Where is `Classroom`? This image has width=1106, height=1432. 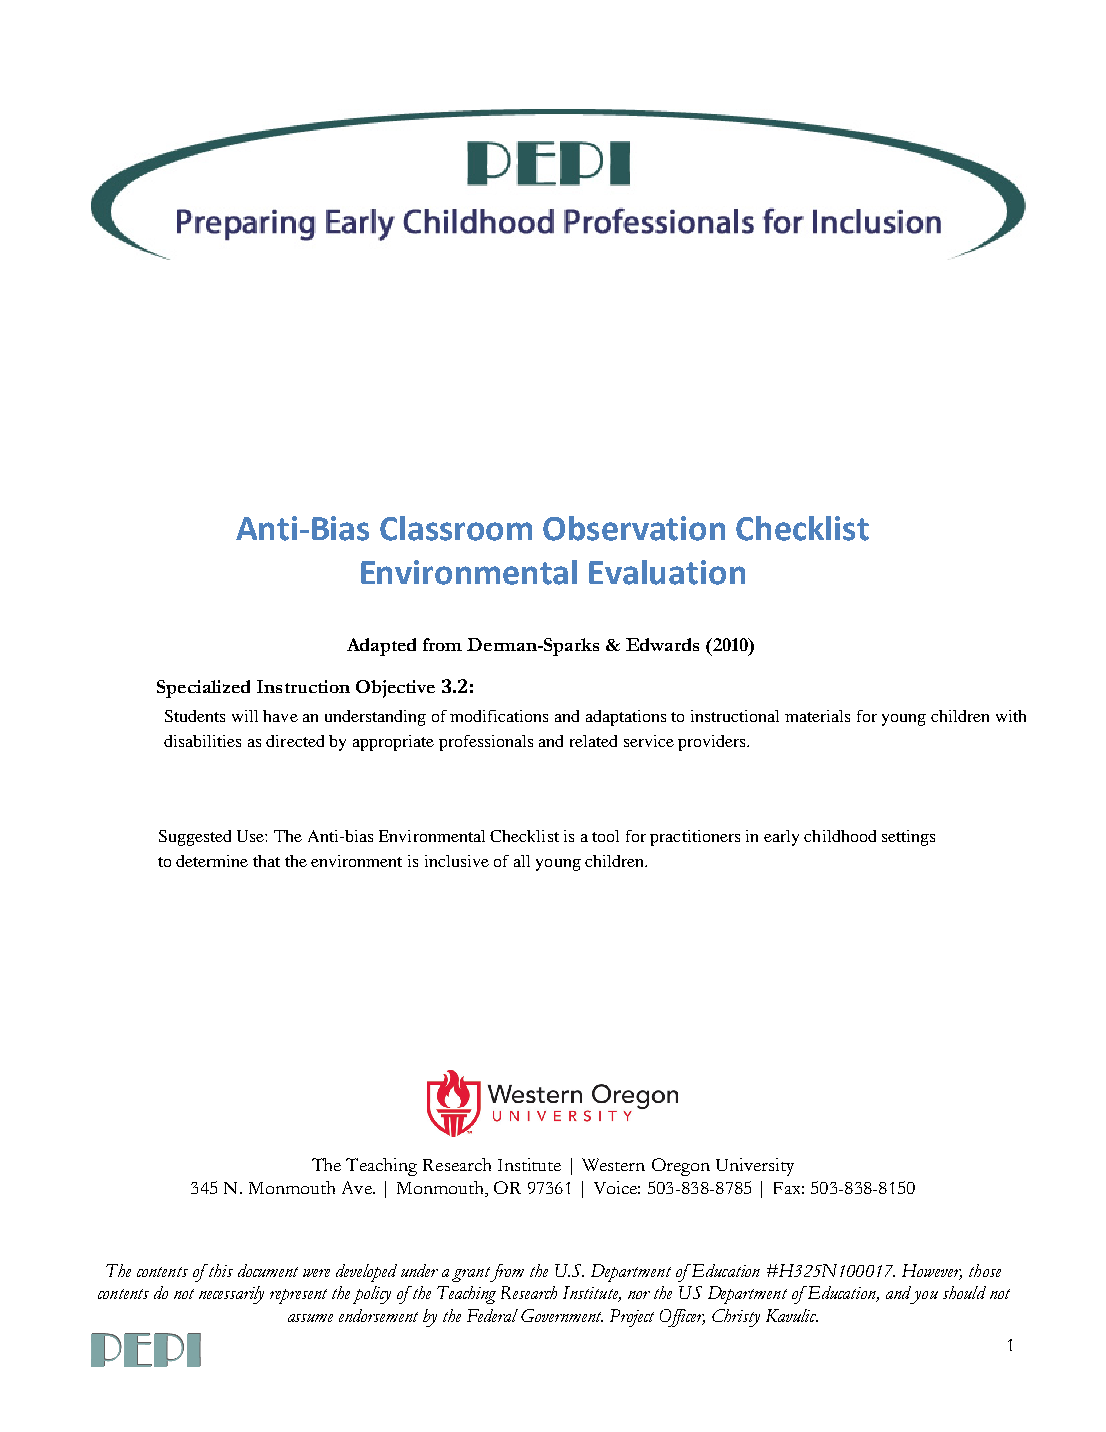
Classroom is located at coordinates (456, 528).
